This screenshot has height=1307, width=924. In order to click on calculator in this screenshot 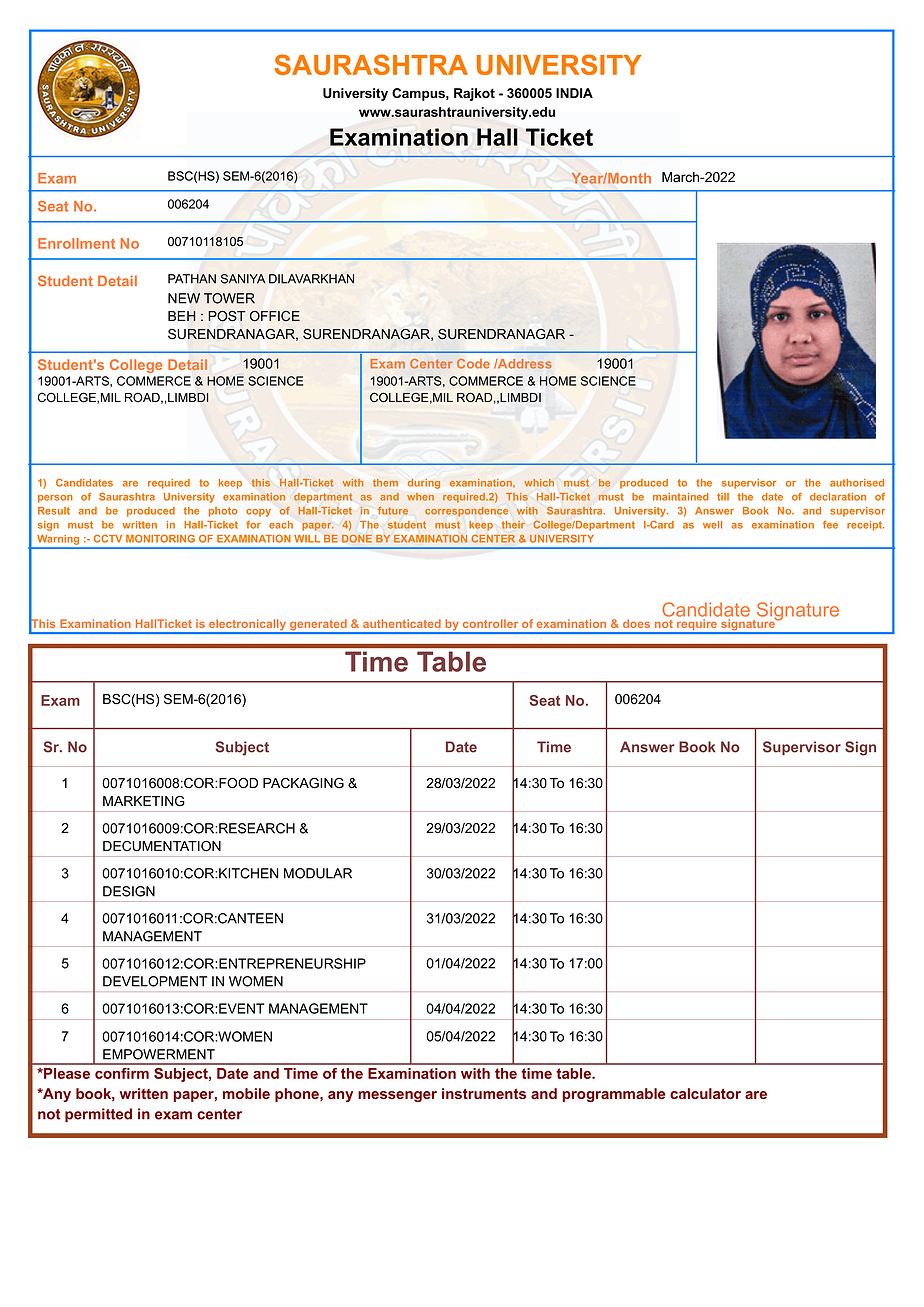, I will do `click(705, 1093)`.
